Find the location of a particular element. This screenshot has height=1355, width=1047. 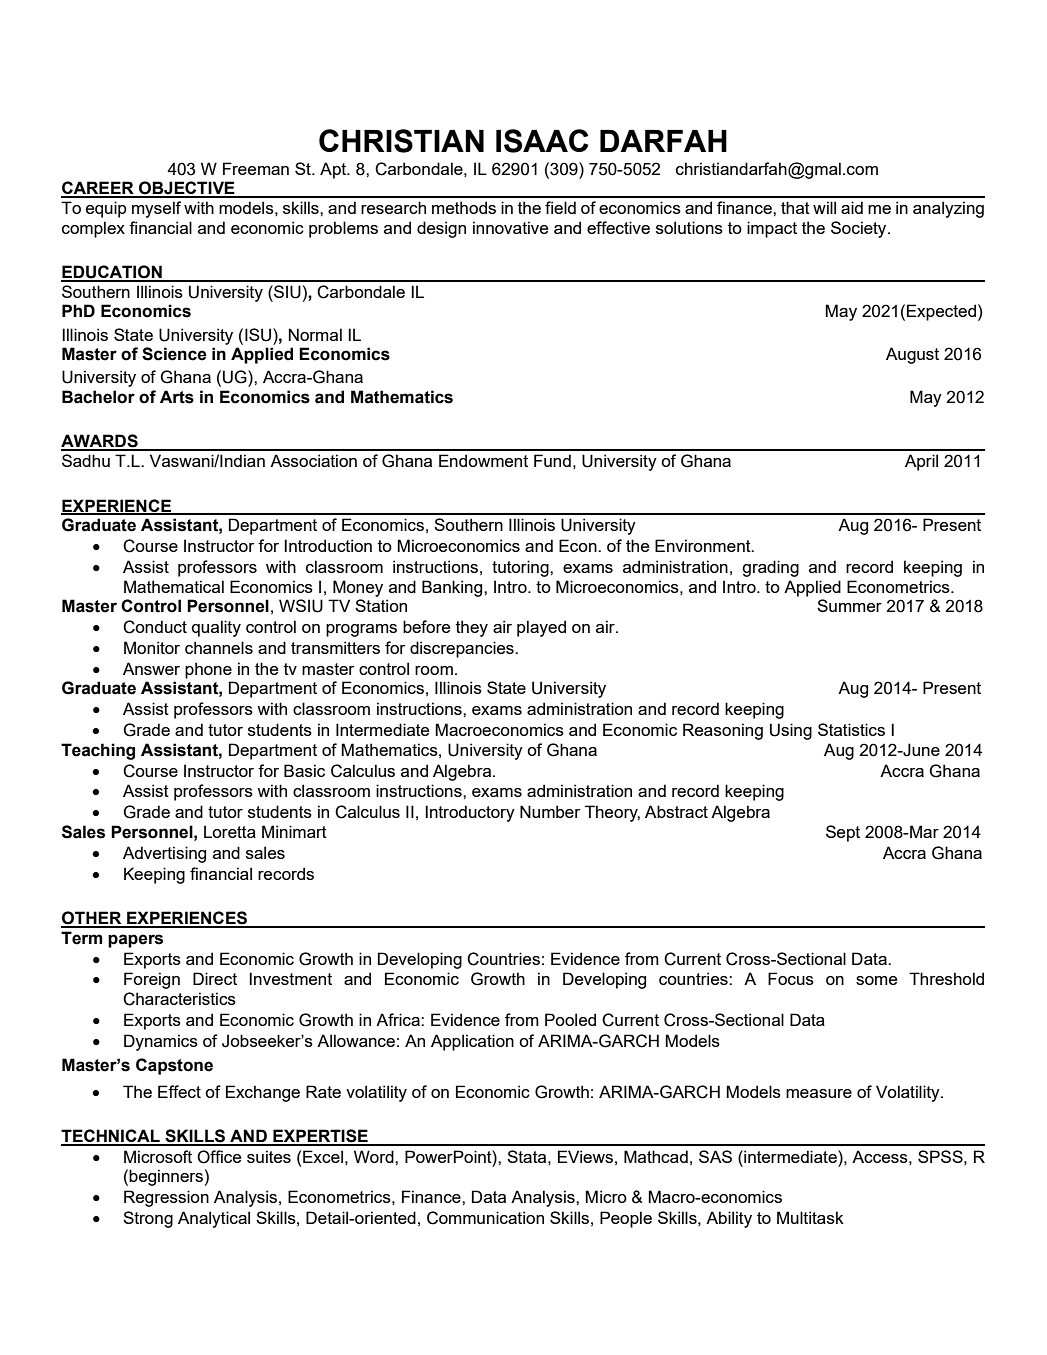

Endowment is located at coordinates (483, 460).
